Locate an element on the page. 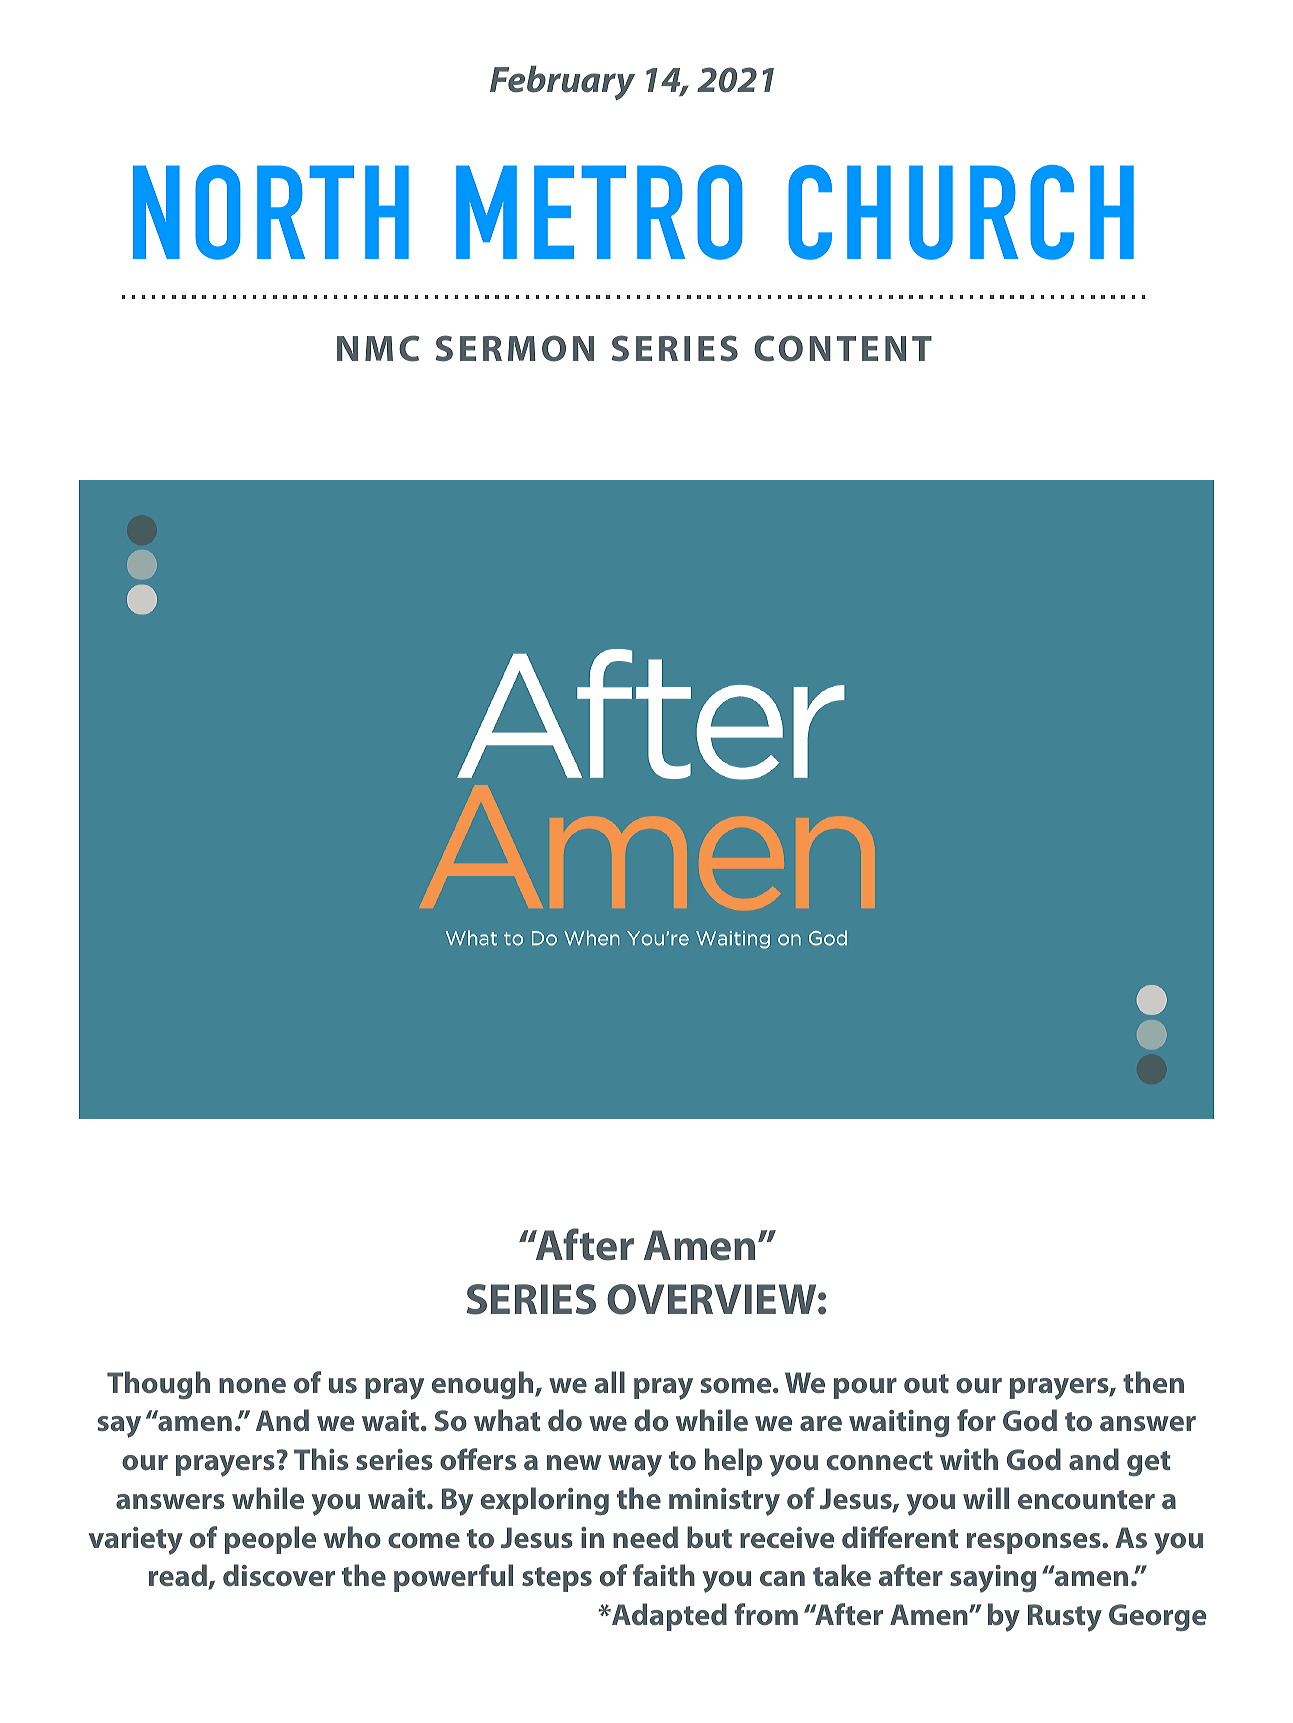 This image has height=1723, width=1293. CHURCH is located at coordinates (961, 212).
